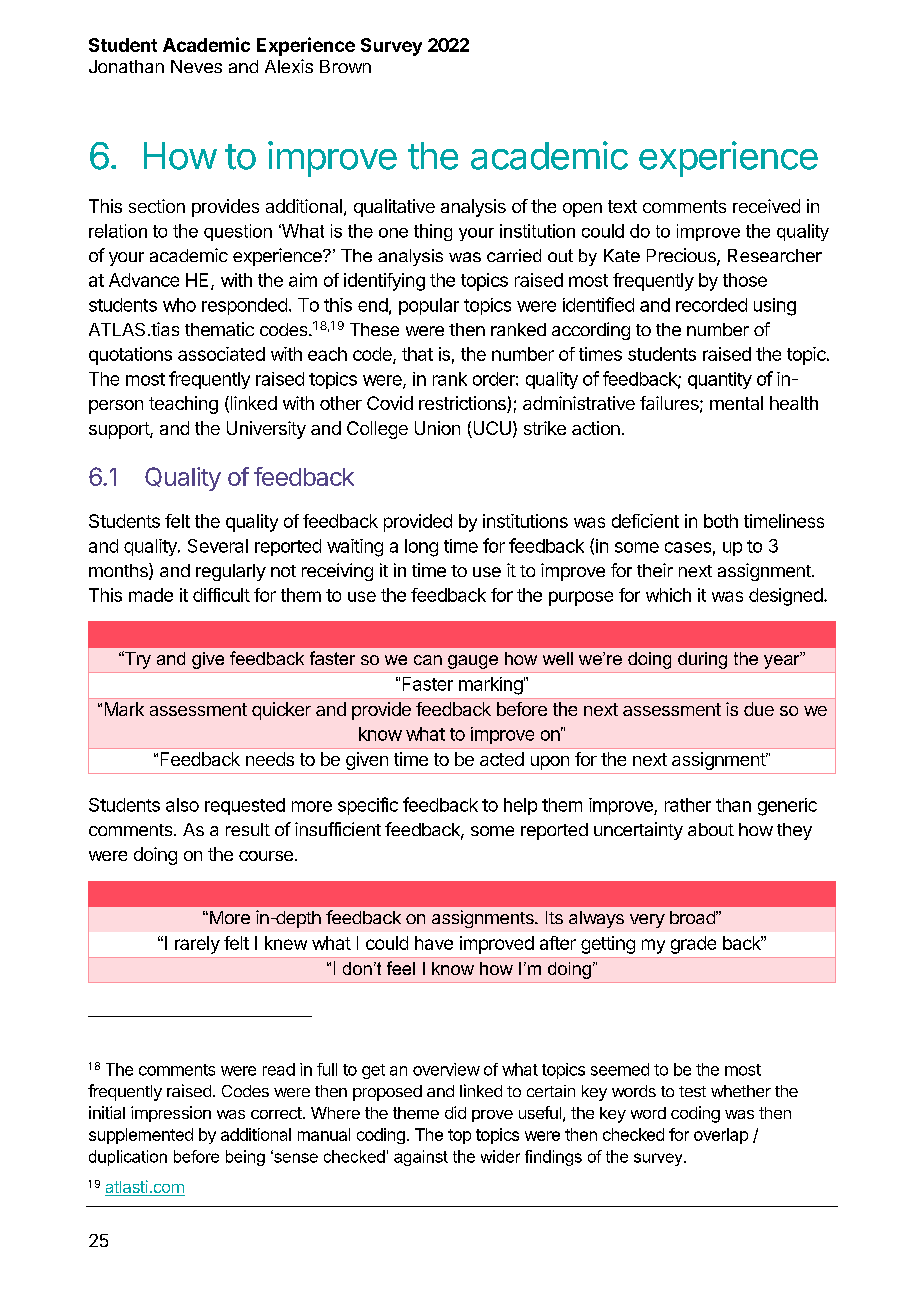 Image resolution: width=924 pixels, height=1308 pixels. I want to click on received, so click(766, 206).
